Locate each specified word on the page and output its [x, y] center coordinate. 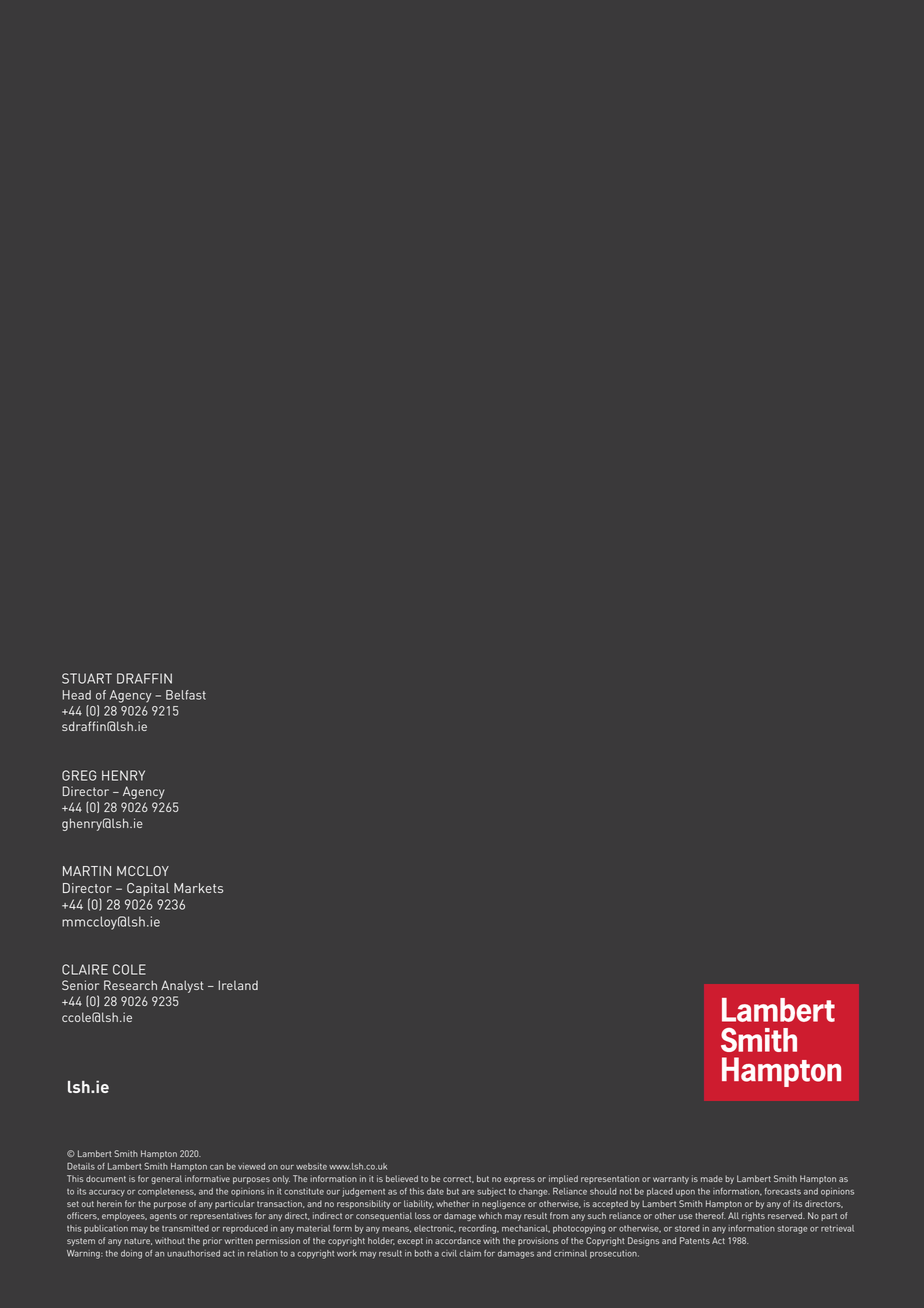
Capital [148, 889]
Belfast [186, 695]
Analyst [182, 986]
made [712, 1178]
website [311, 1166]
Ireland [238, 985]
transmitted [185, 1228]
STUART [87, 678]
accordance [458, 1240]
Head [77, 695]
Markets [198, 888]
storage [792, 1230]
